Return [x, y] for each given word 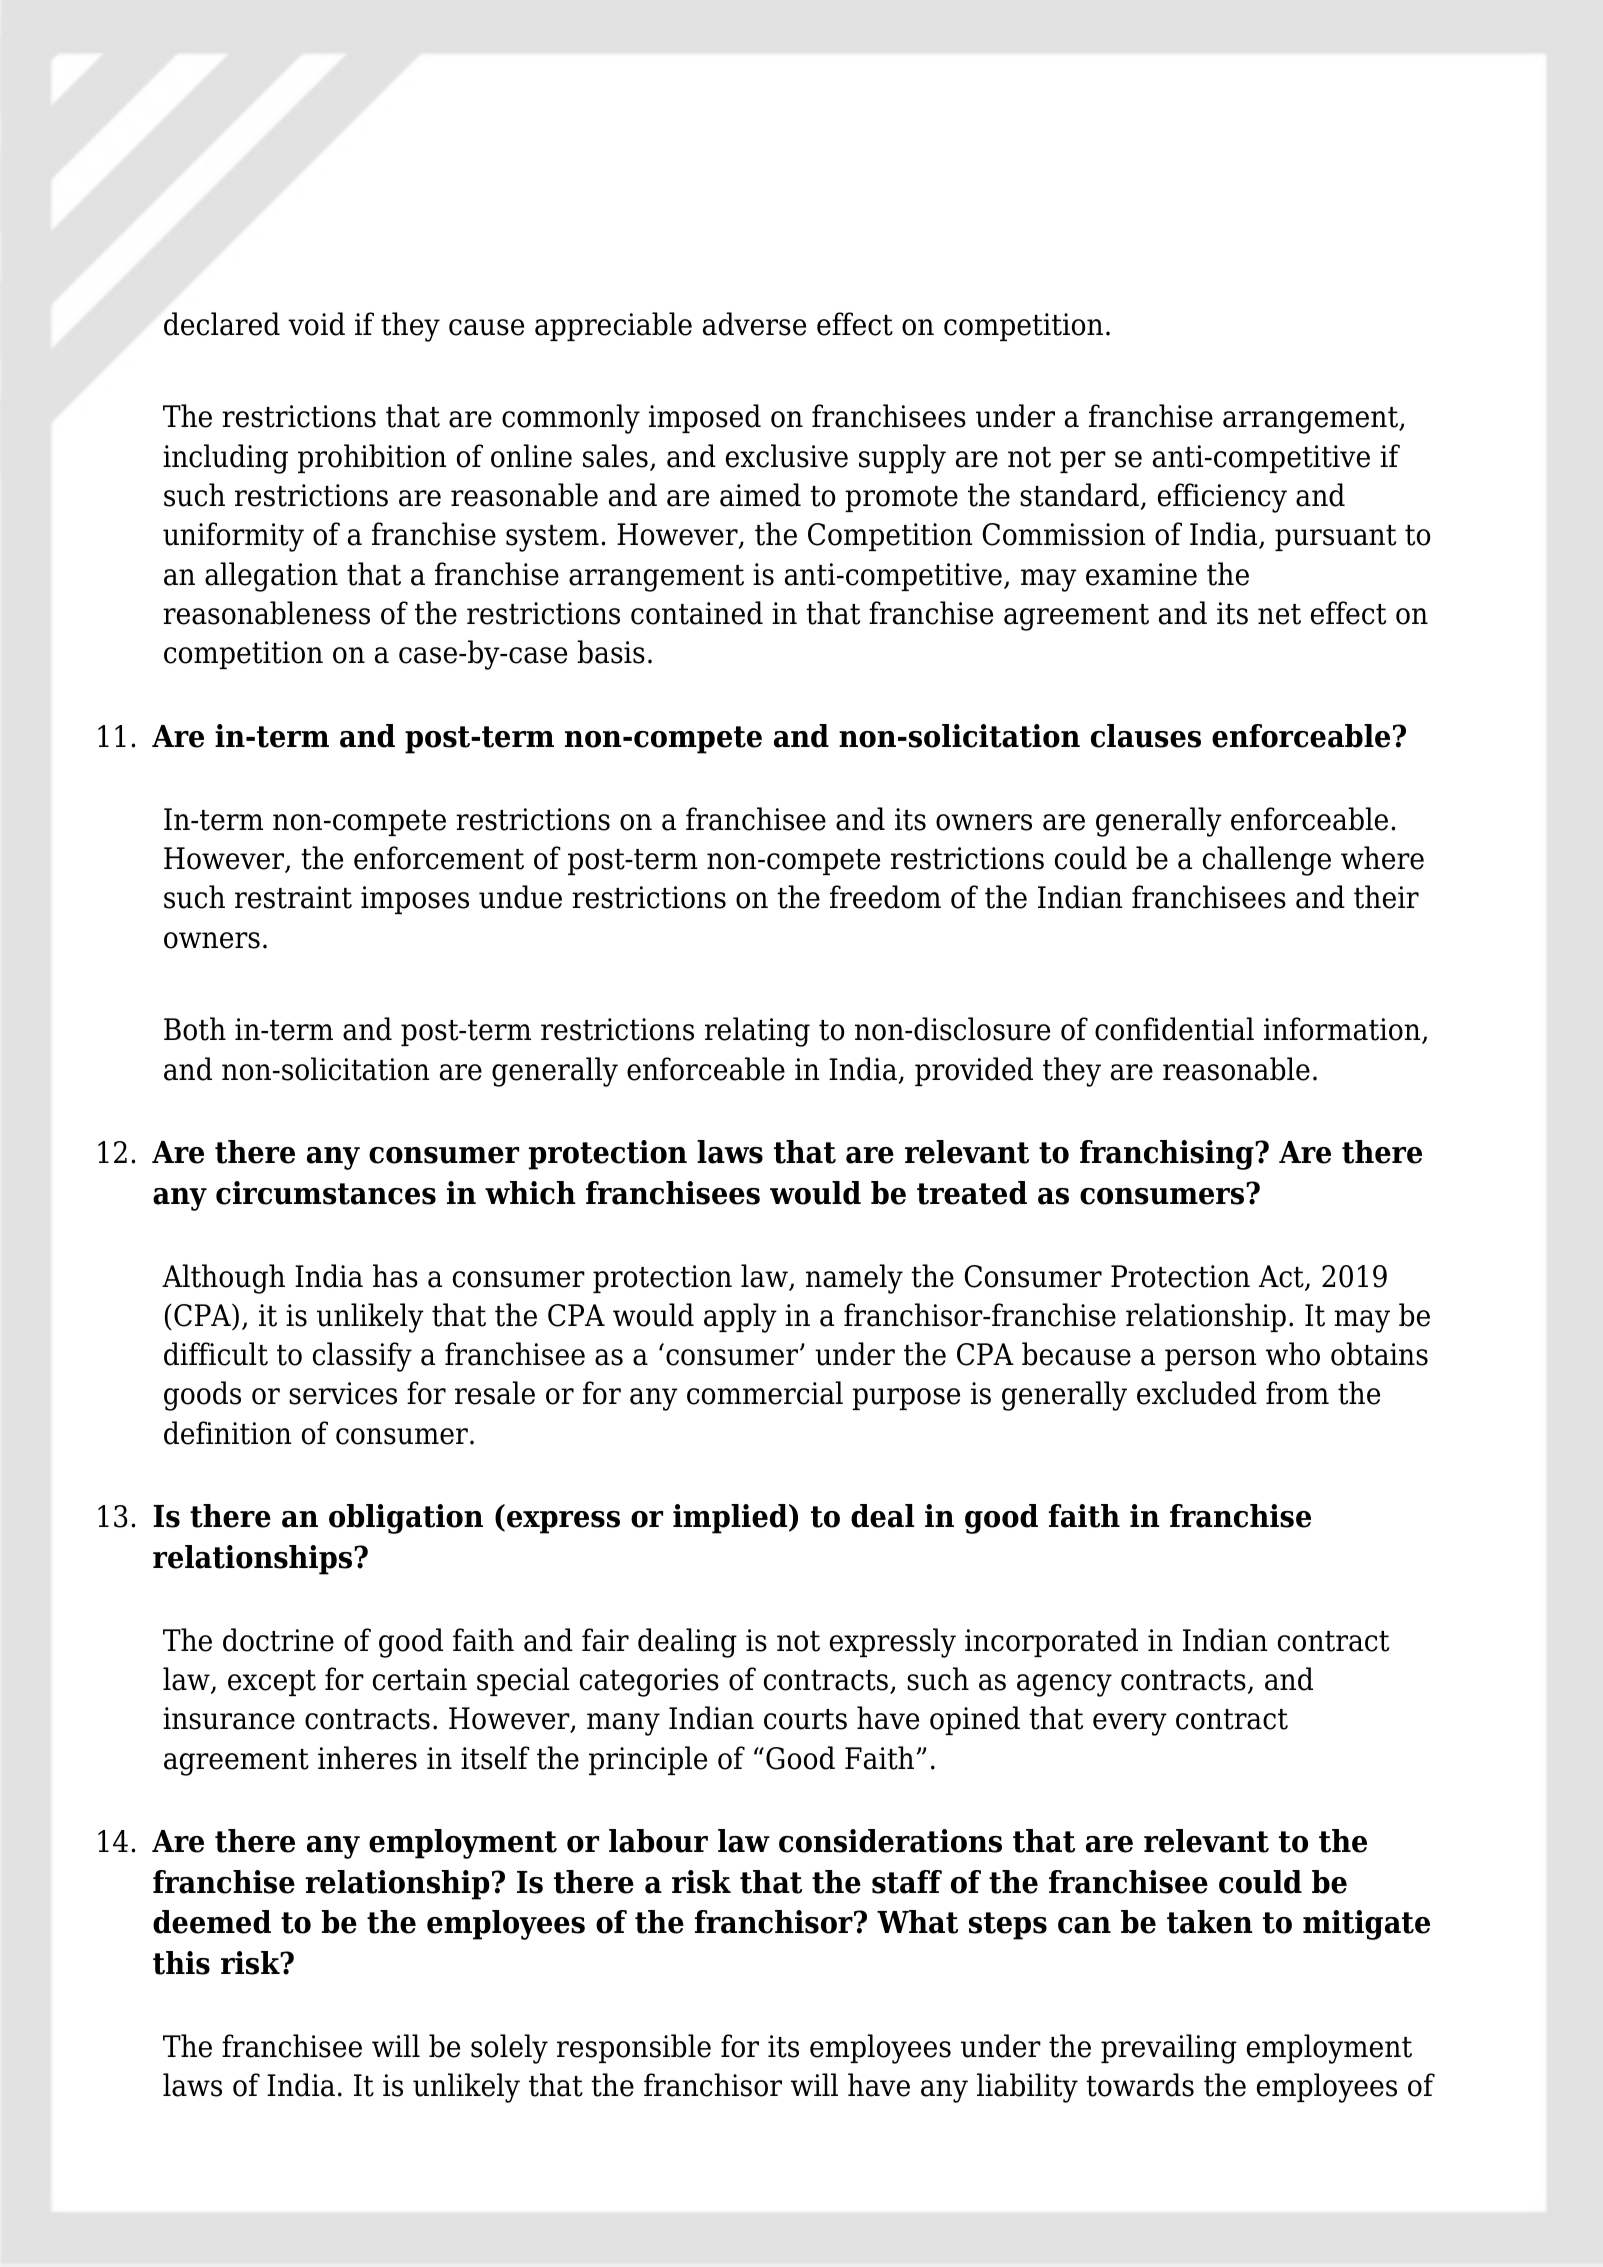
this [181, 1963]
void [316, 324]
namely [854, 1279]
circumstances [326, 1193]
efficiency [1222, 498]
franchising [1168, 1155]
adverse [754, 324]
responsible [634, 2048]
